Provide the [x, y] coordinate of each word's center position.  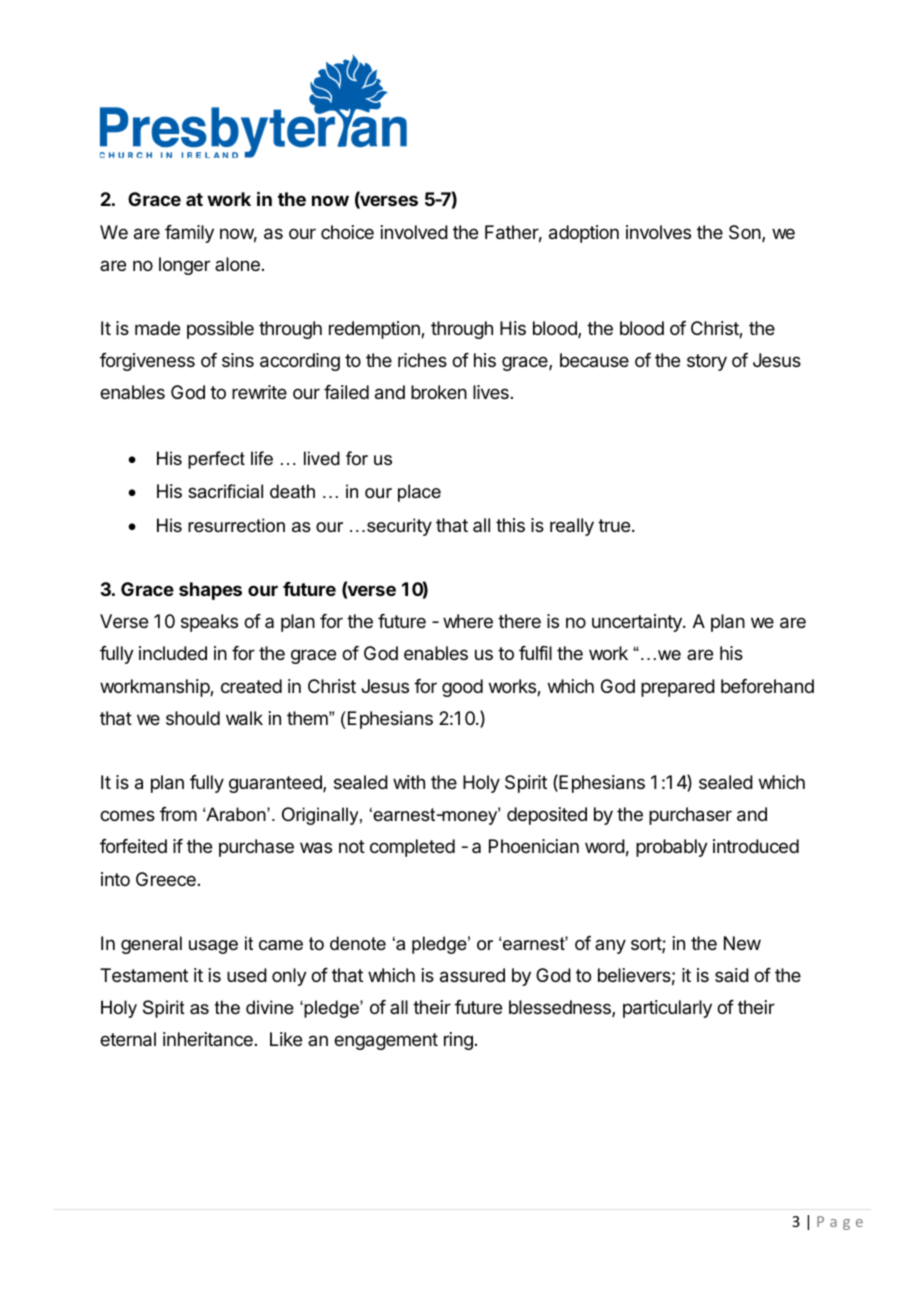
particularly [667, 1009]
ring [458, 1041]
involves [658, 232]
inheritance [208, 1039]
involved [414, 232]
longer [184, 266]
